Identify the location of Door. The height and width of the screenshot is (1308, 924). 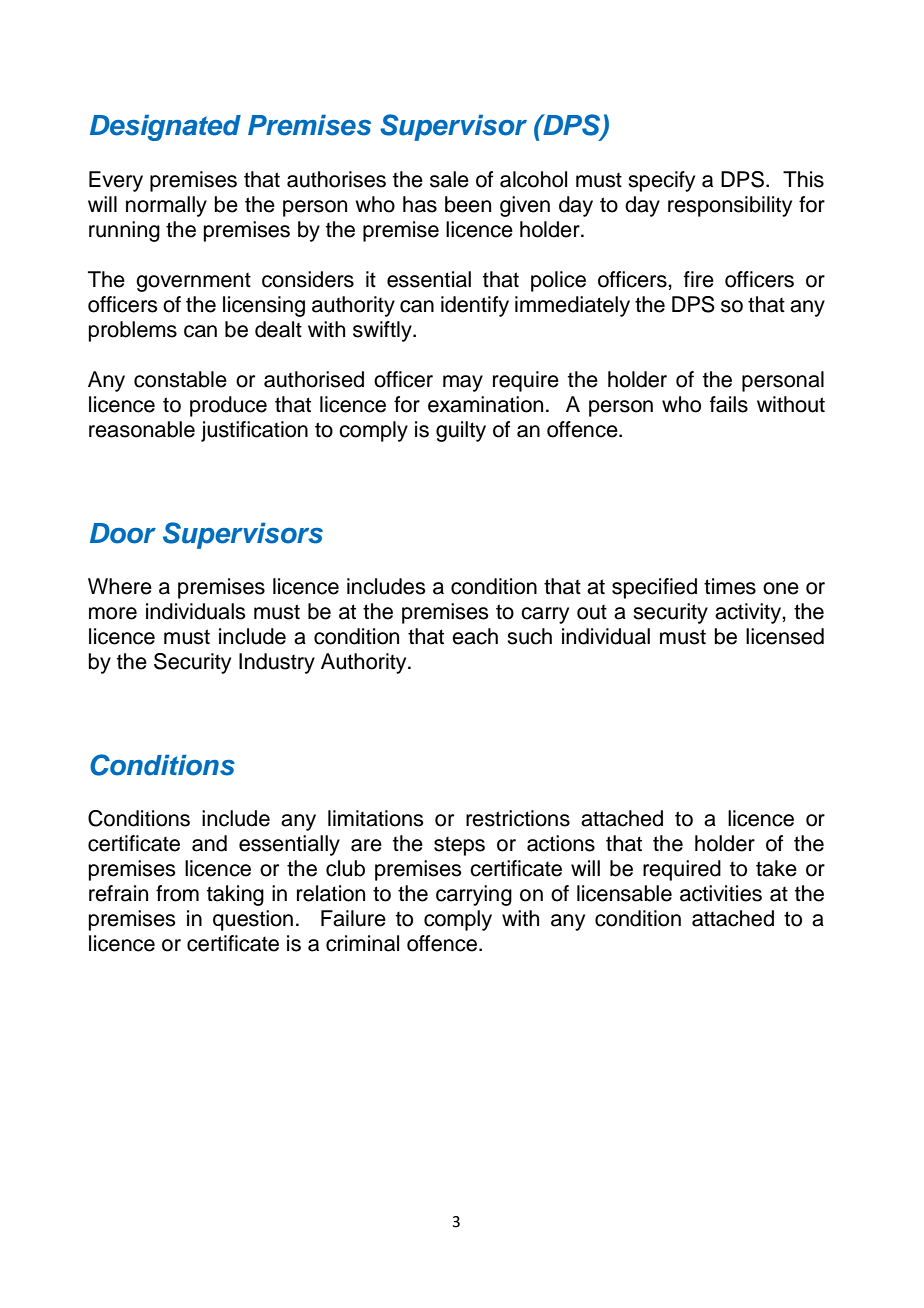
(123, 533).
